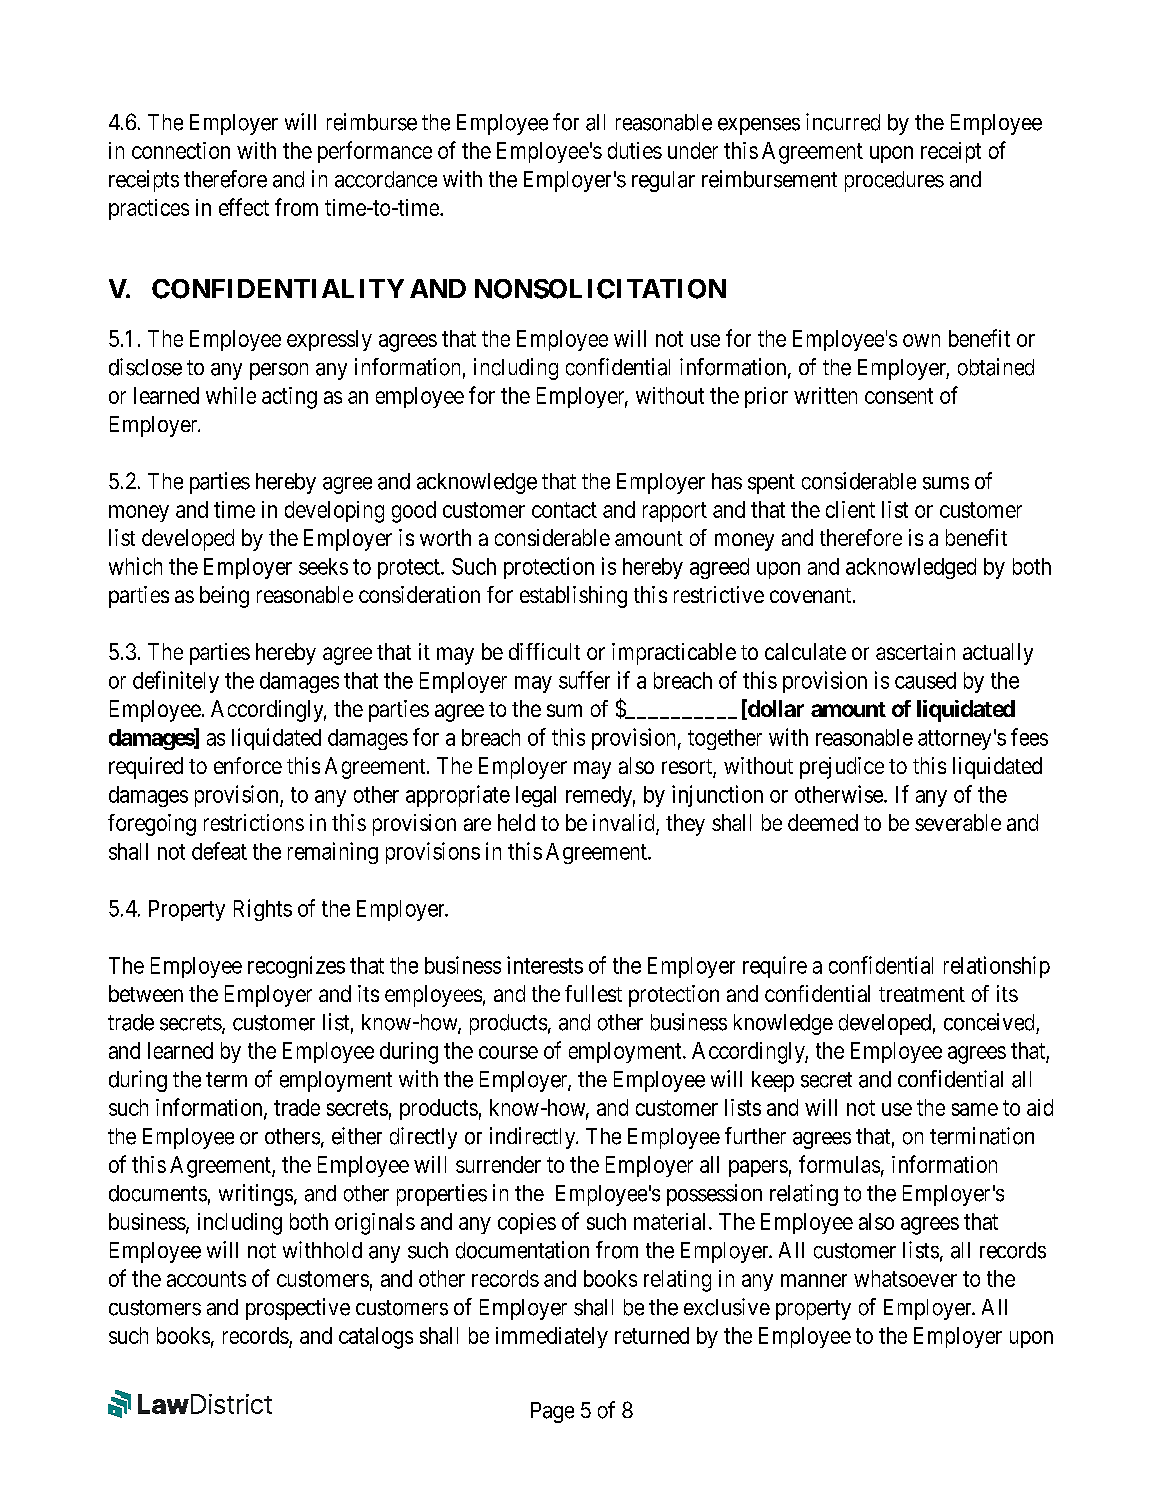 The width and height of the screenshot is (1162, 1504). What do you see at coordinates (842, 768) in the screenshot?
I see `prejudice` at bounding box center [842, 768].
